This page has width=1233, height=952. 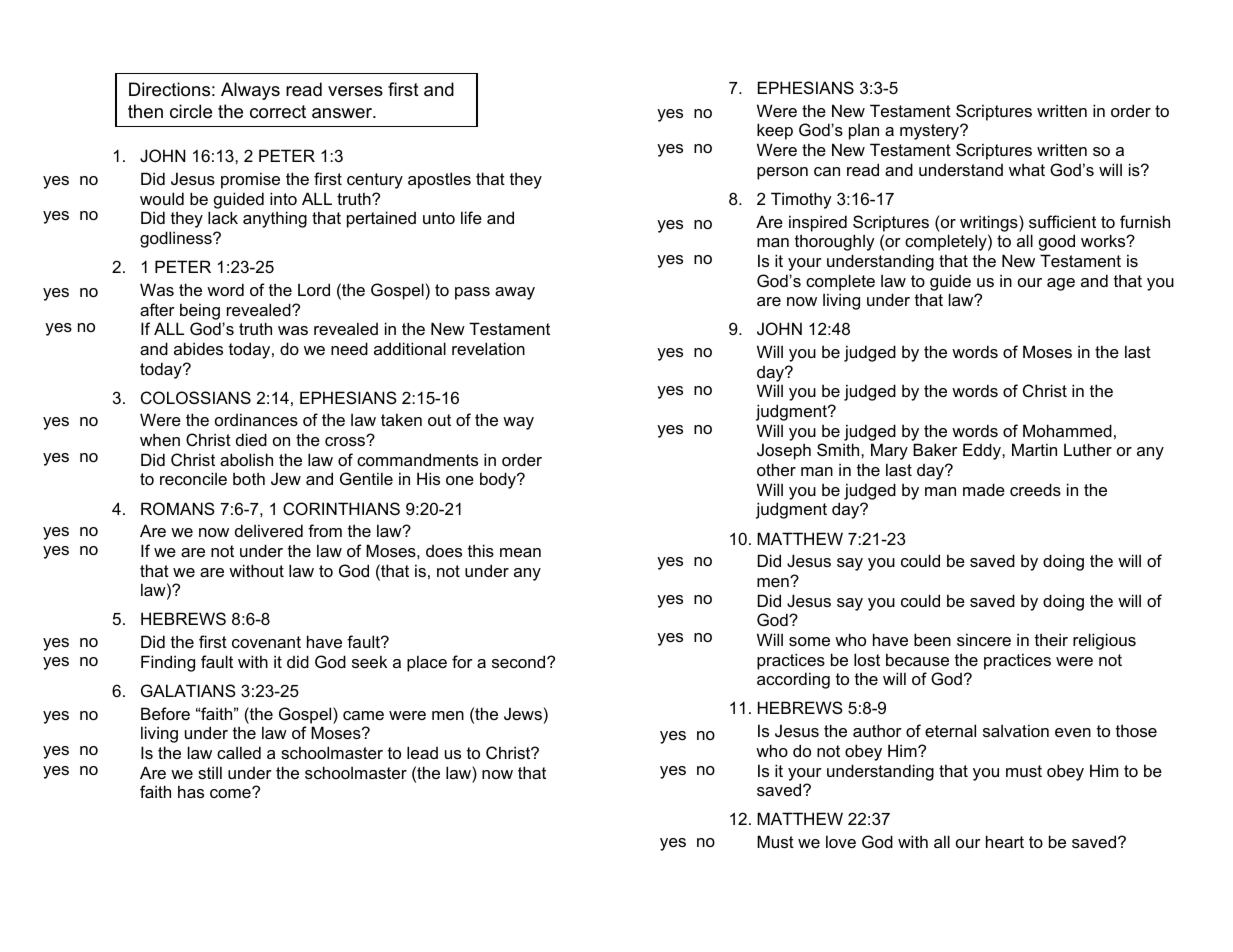 What do you see at coordinates (269, 530) in the page?
I see `delivered` at bounding box center [269, 530].
